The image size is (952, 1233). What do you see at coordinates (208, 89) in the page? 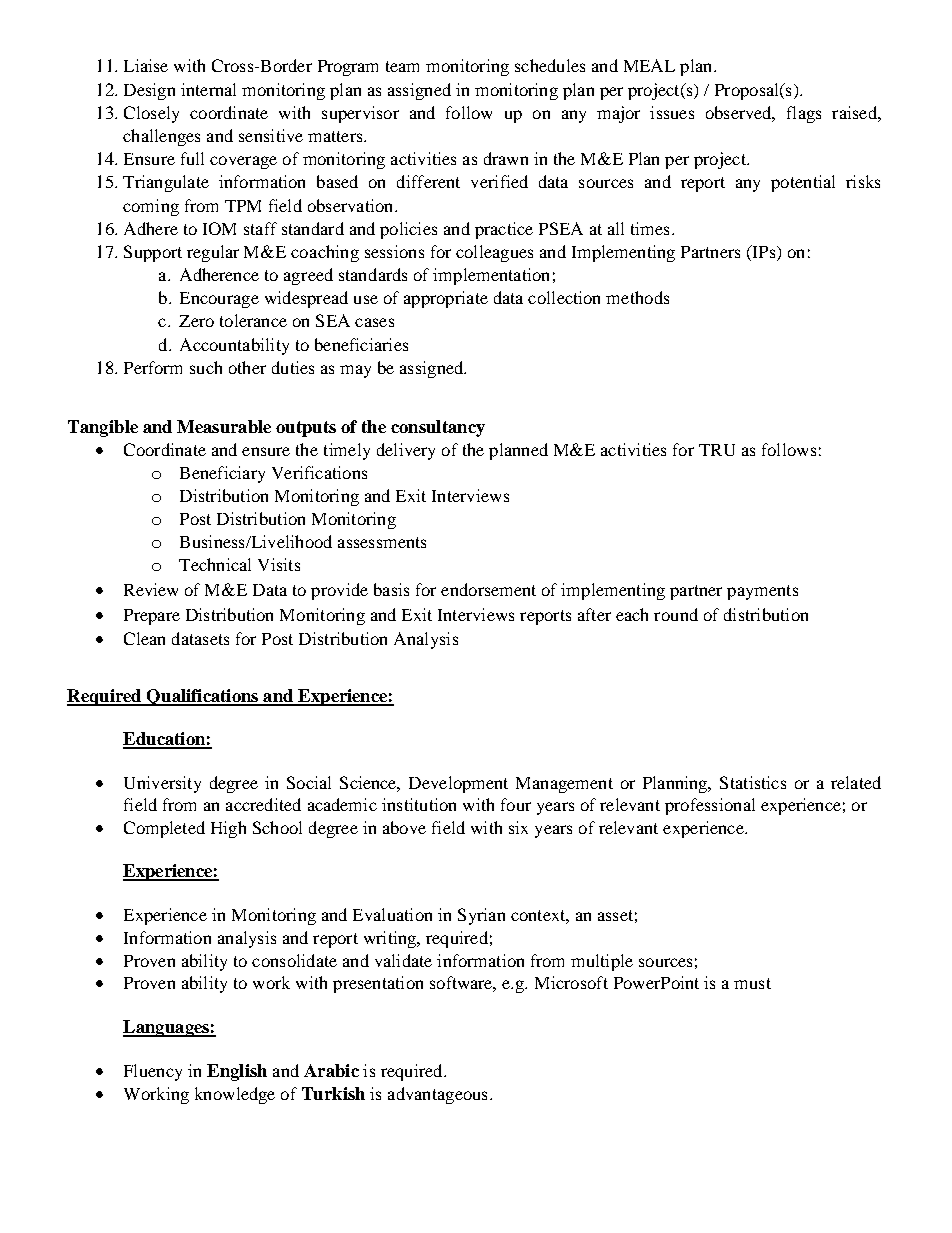
I see `internal` at bounding box center [208, 89].
